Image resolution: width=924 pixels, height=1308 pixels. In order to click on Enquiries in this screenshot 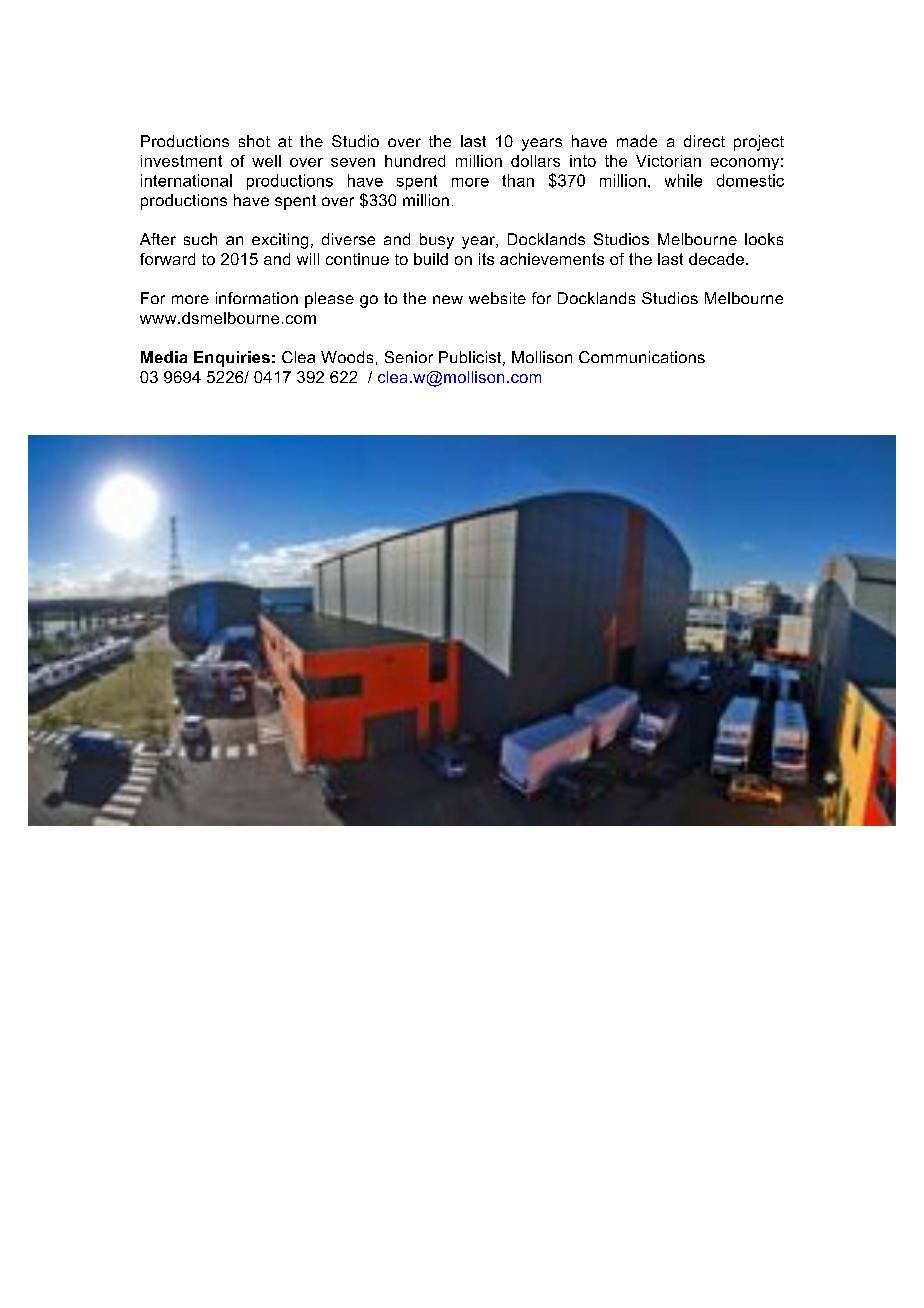, I will do `click(232, 359)`.
